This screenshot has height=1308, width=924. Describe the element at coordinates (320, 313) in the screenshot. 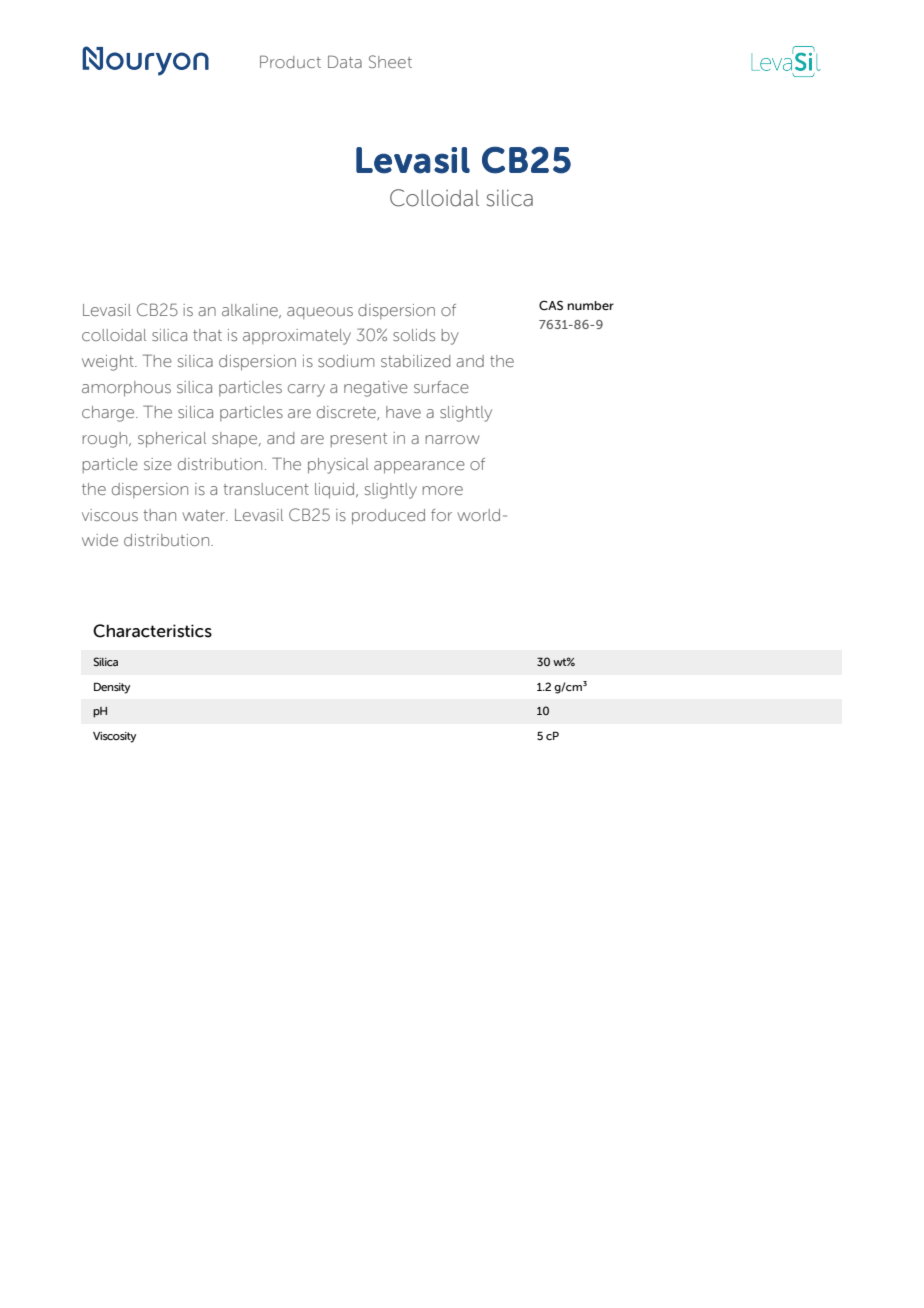

I see `aqueous` at that location.
